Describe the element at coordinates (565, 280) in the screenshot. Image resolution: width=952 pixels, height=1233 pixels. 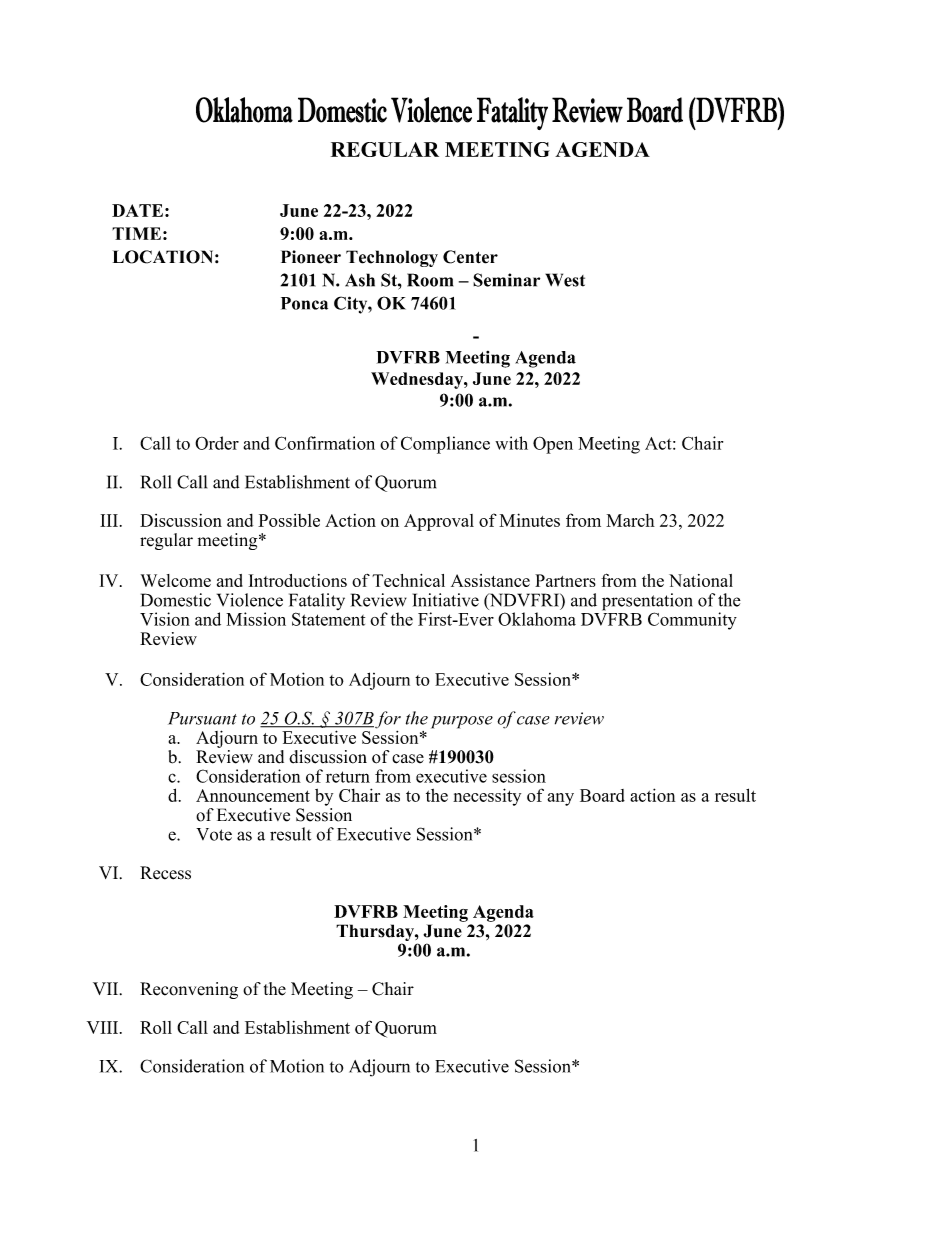
I see `West` at that location.
